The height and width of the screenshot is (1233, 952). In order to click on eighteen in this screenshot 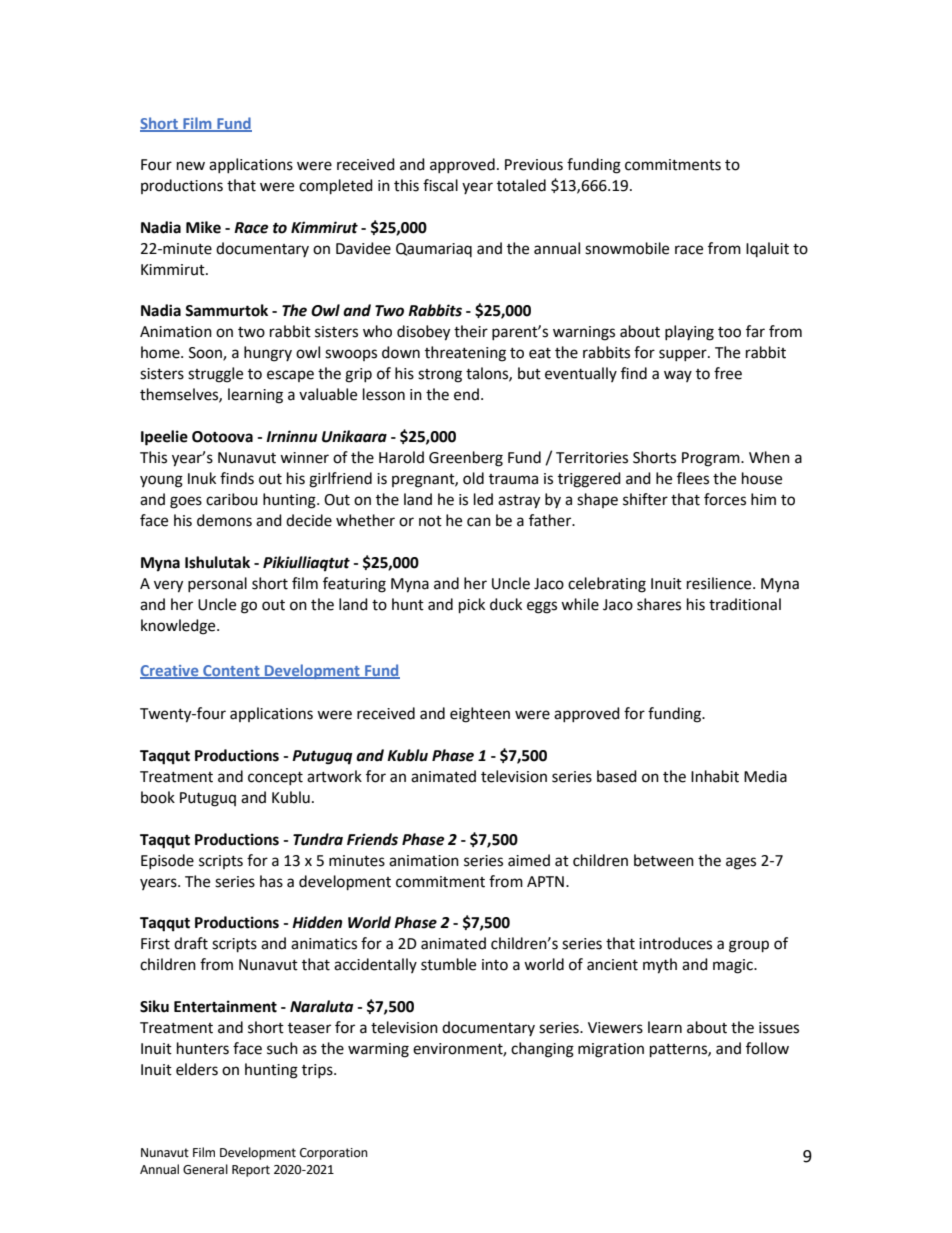, I will do `click(480, 715)`.
